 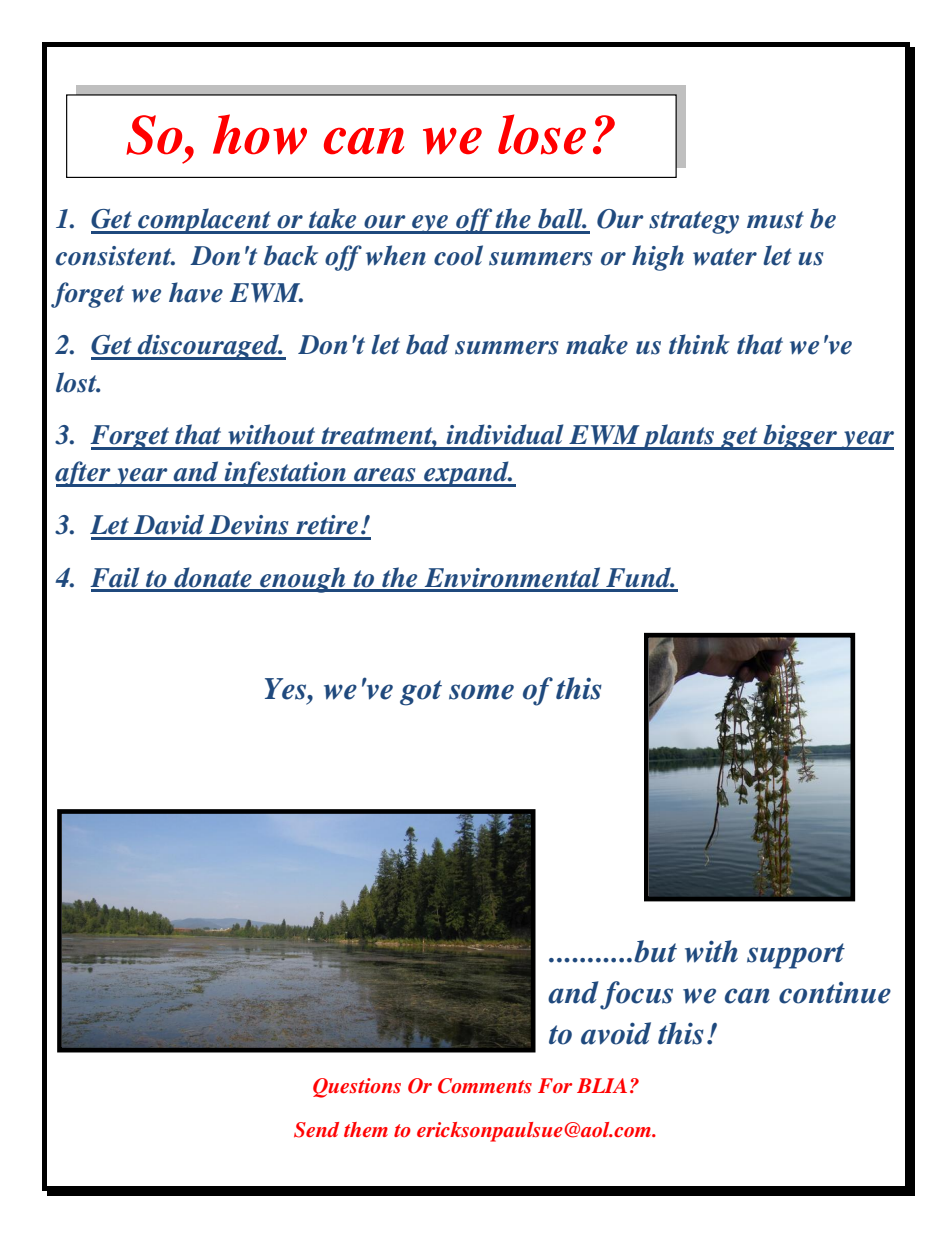 I want to click on Send, so click(x=316, y=1130).
